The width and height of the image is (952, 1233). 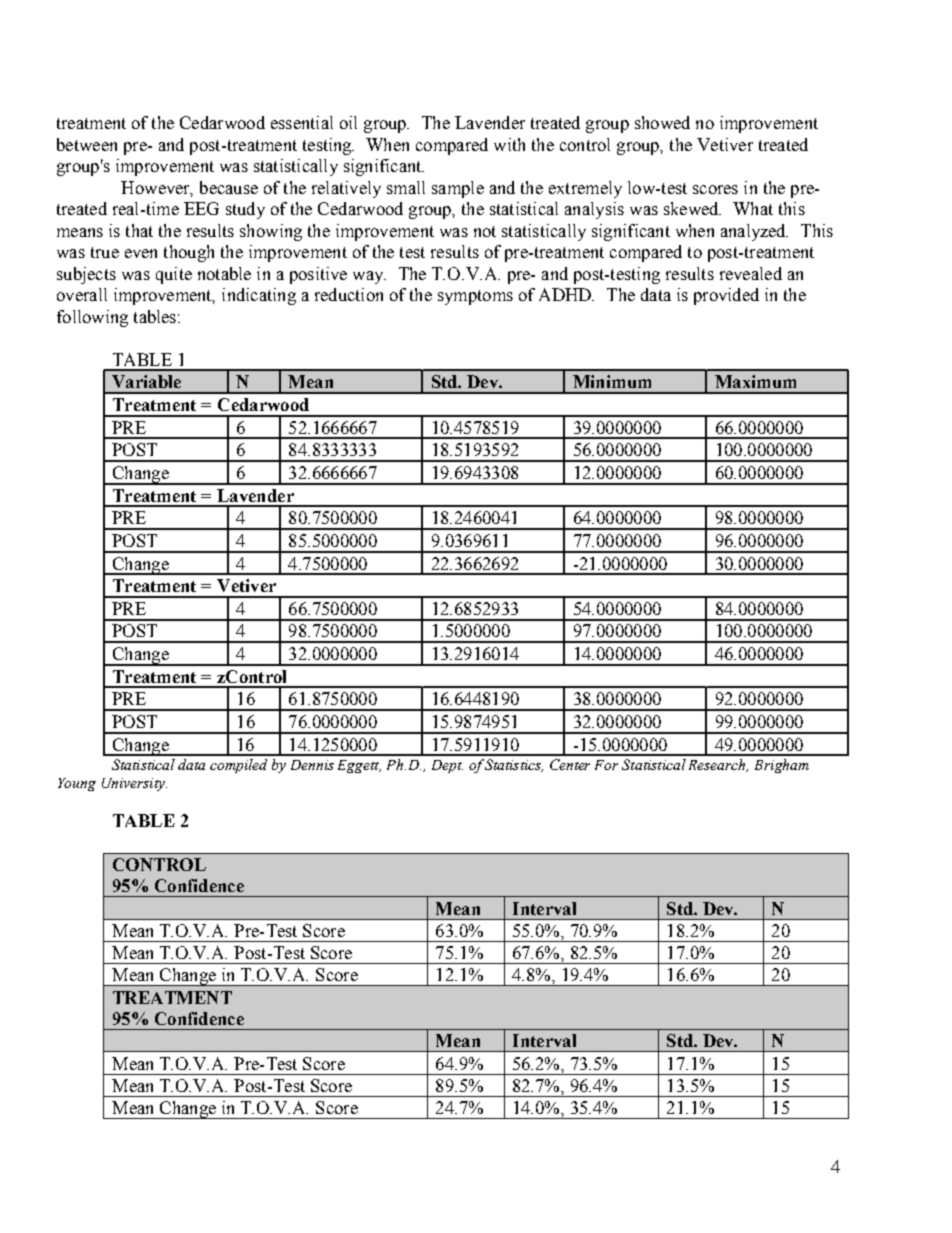 What do you see at coordinates (146, 381) in the image?
I see `Variable` at bounding box center [146, 381].
